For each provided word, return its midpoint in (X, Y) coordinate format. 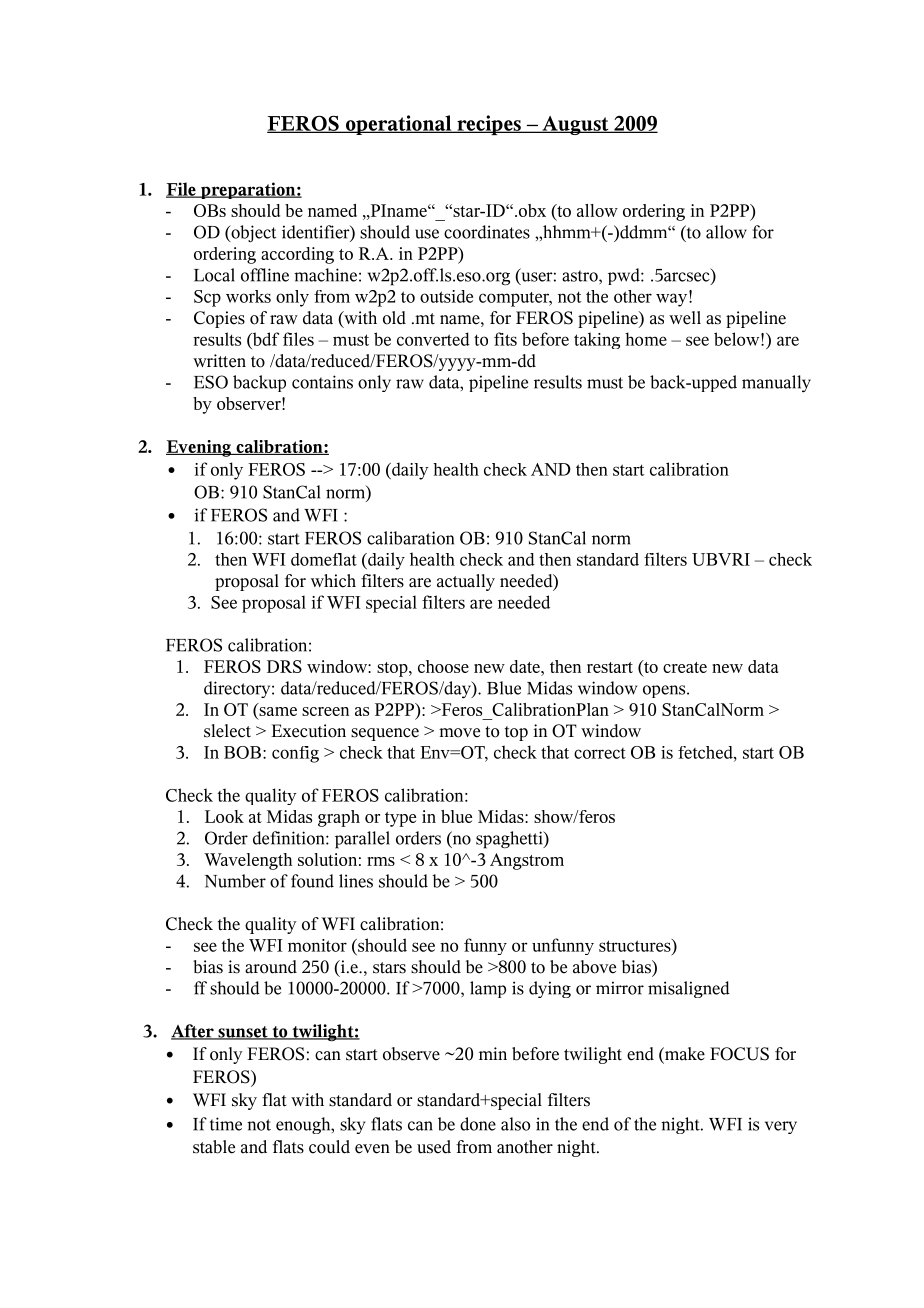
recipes (489, 125)
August (575, 125)
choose (443, 666)
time (226, 1124)
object (252, 233)
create (685, 667)
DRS (284, 666)
